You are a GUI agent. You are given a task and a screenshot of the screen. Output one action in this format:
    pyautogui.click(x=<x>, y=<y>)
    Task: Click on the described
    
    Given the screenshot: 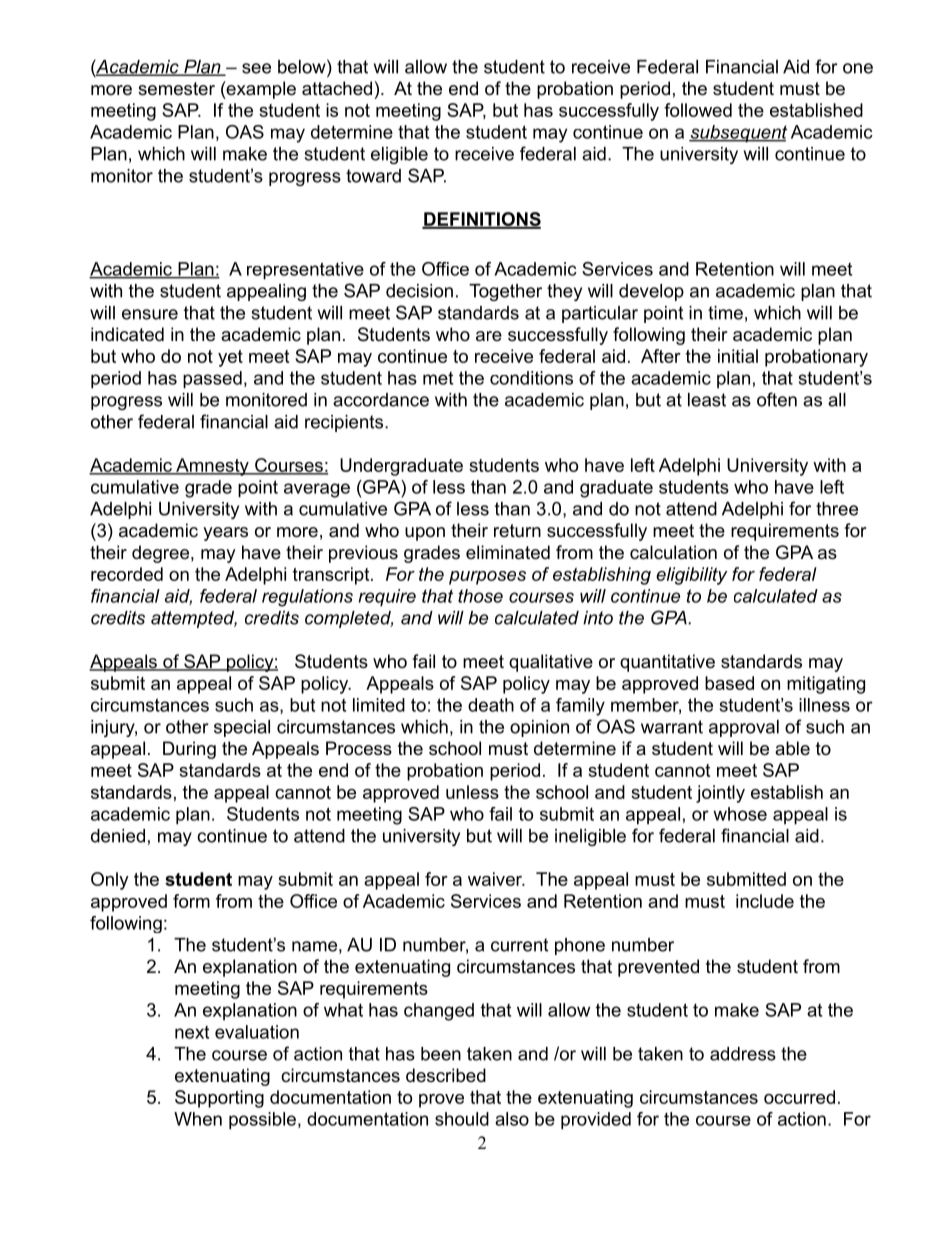 What is the action you would take?
    pyautogui.click(x=446, y=1075)
